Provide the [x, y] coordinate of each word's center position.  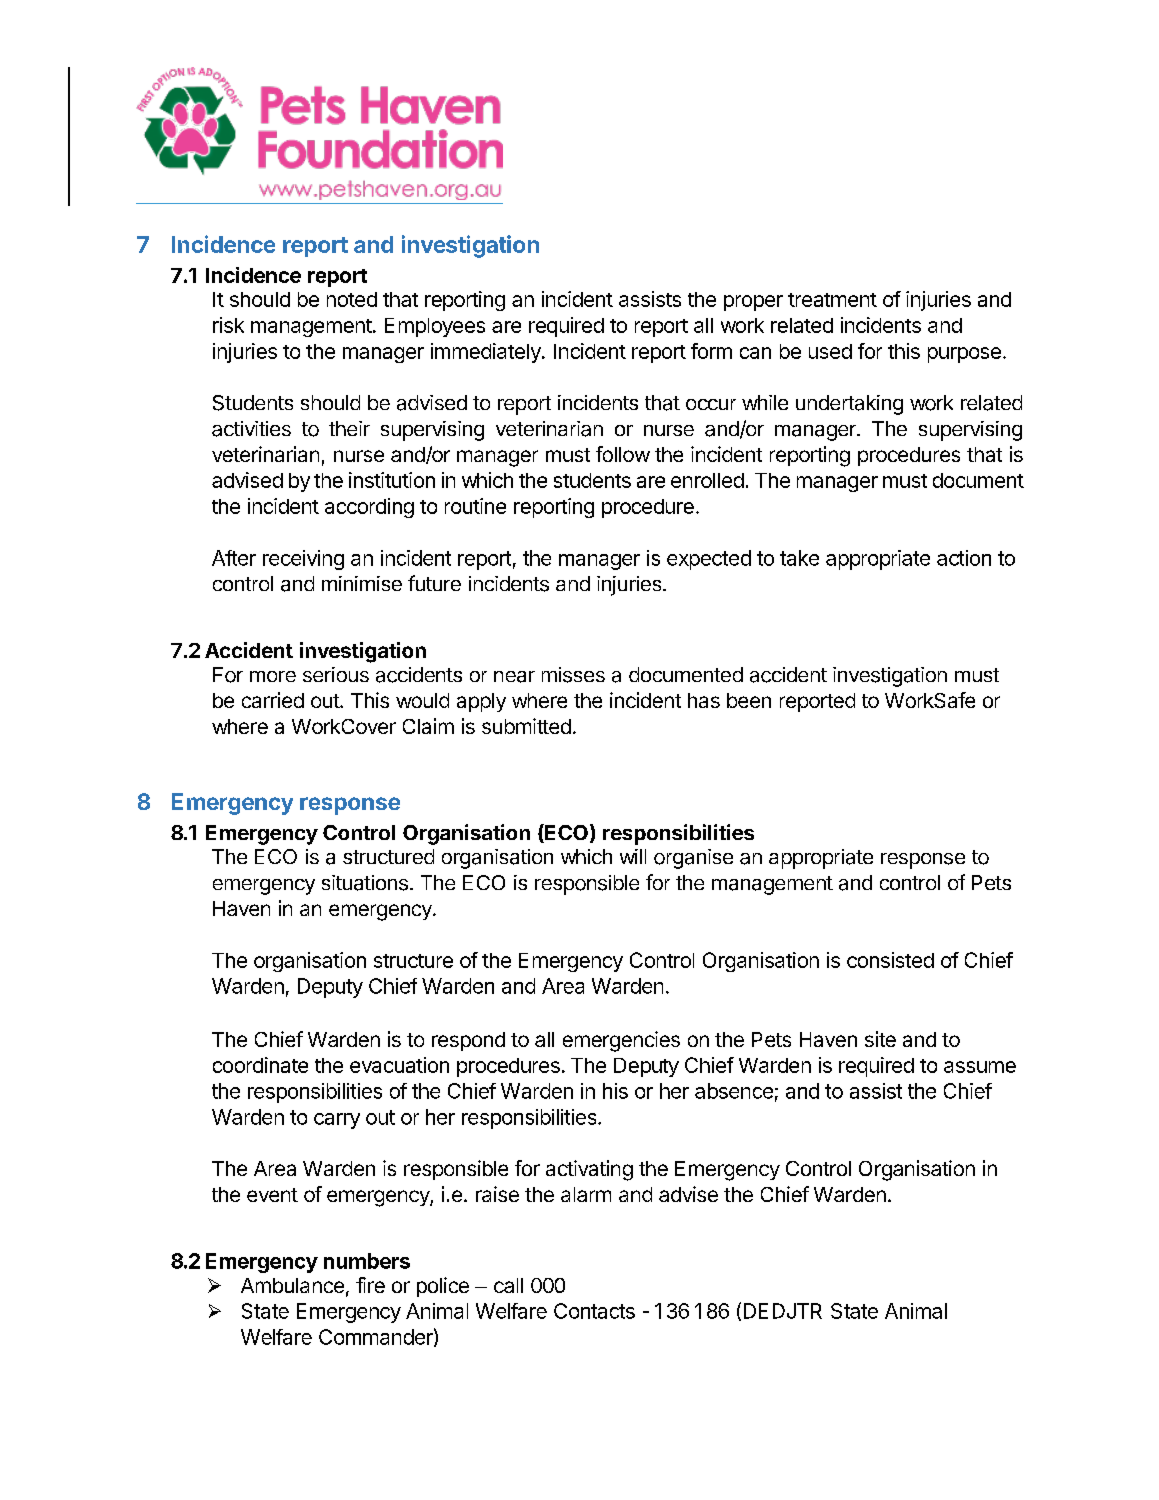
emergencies [621, 1041]
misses [573, 675]
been [749, 700]
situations [365, 883]
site [880, 1039]
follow [623, 454]
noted [352, 299]
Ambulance [292, 1285]
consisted [890, 960]
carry [337, 1121]
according [369, 508]
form [711, 351]
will [633, 856]
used [830, 351]
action [964, 558]
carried [273, 700]
